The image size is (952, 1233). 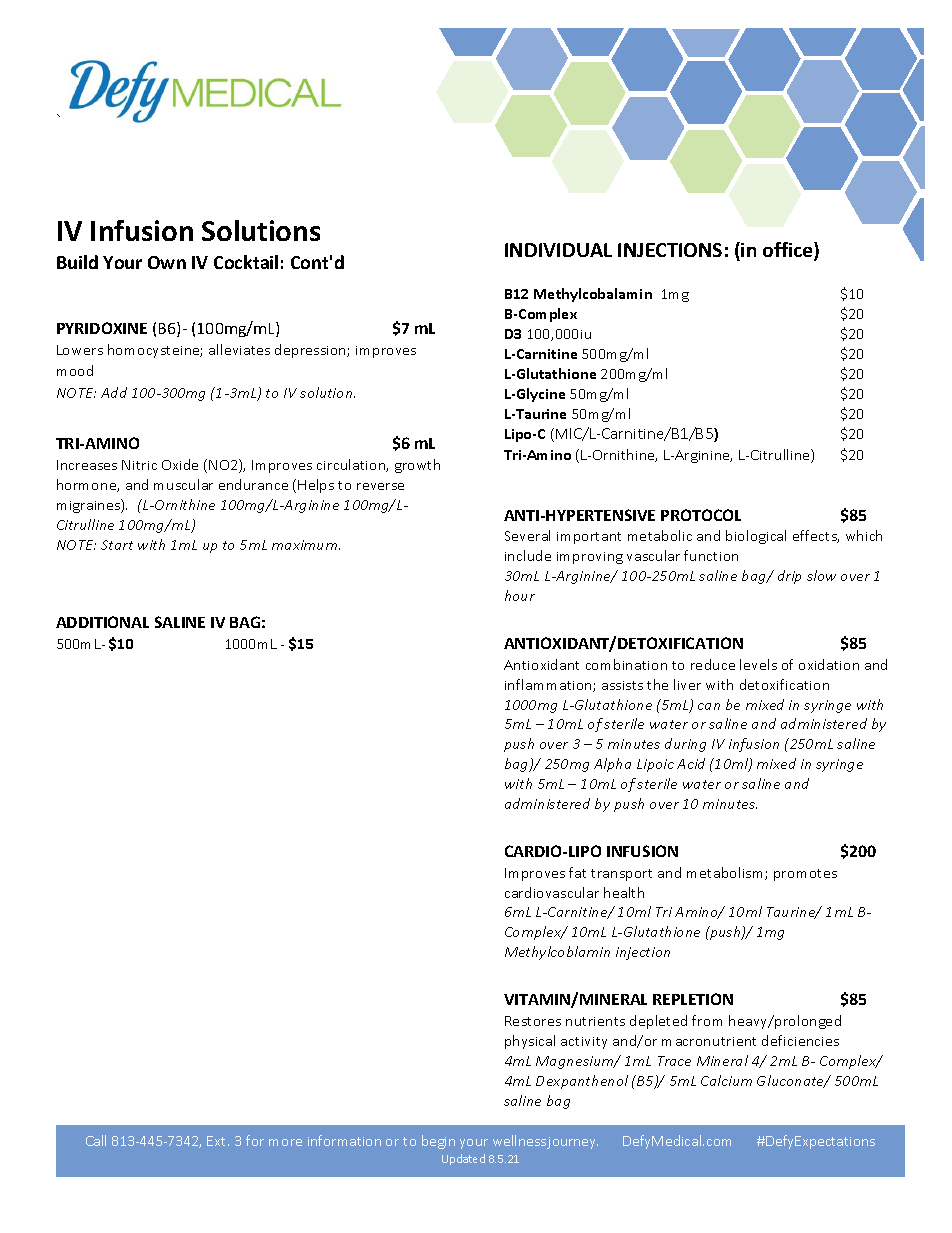 I want to click on office, so click(x=789, y=251).
